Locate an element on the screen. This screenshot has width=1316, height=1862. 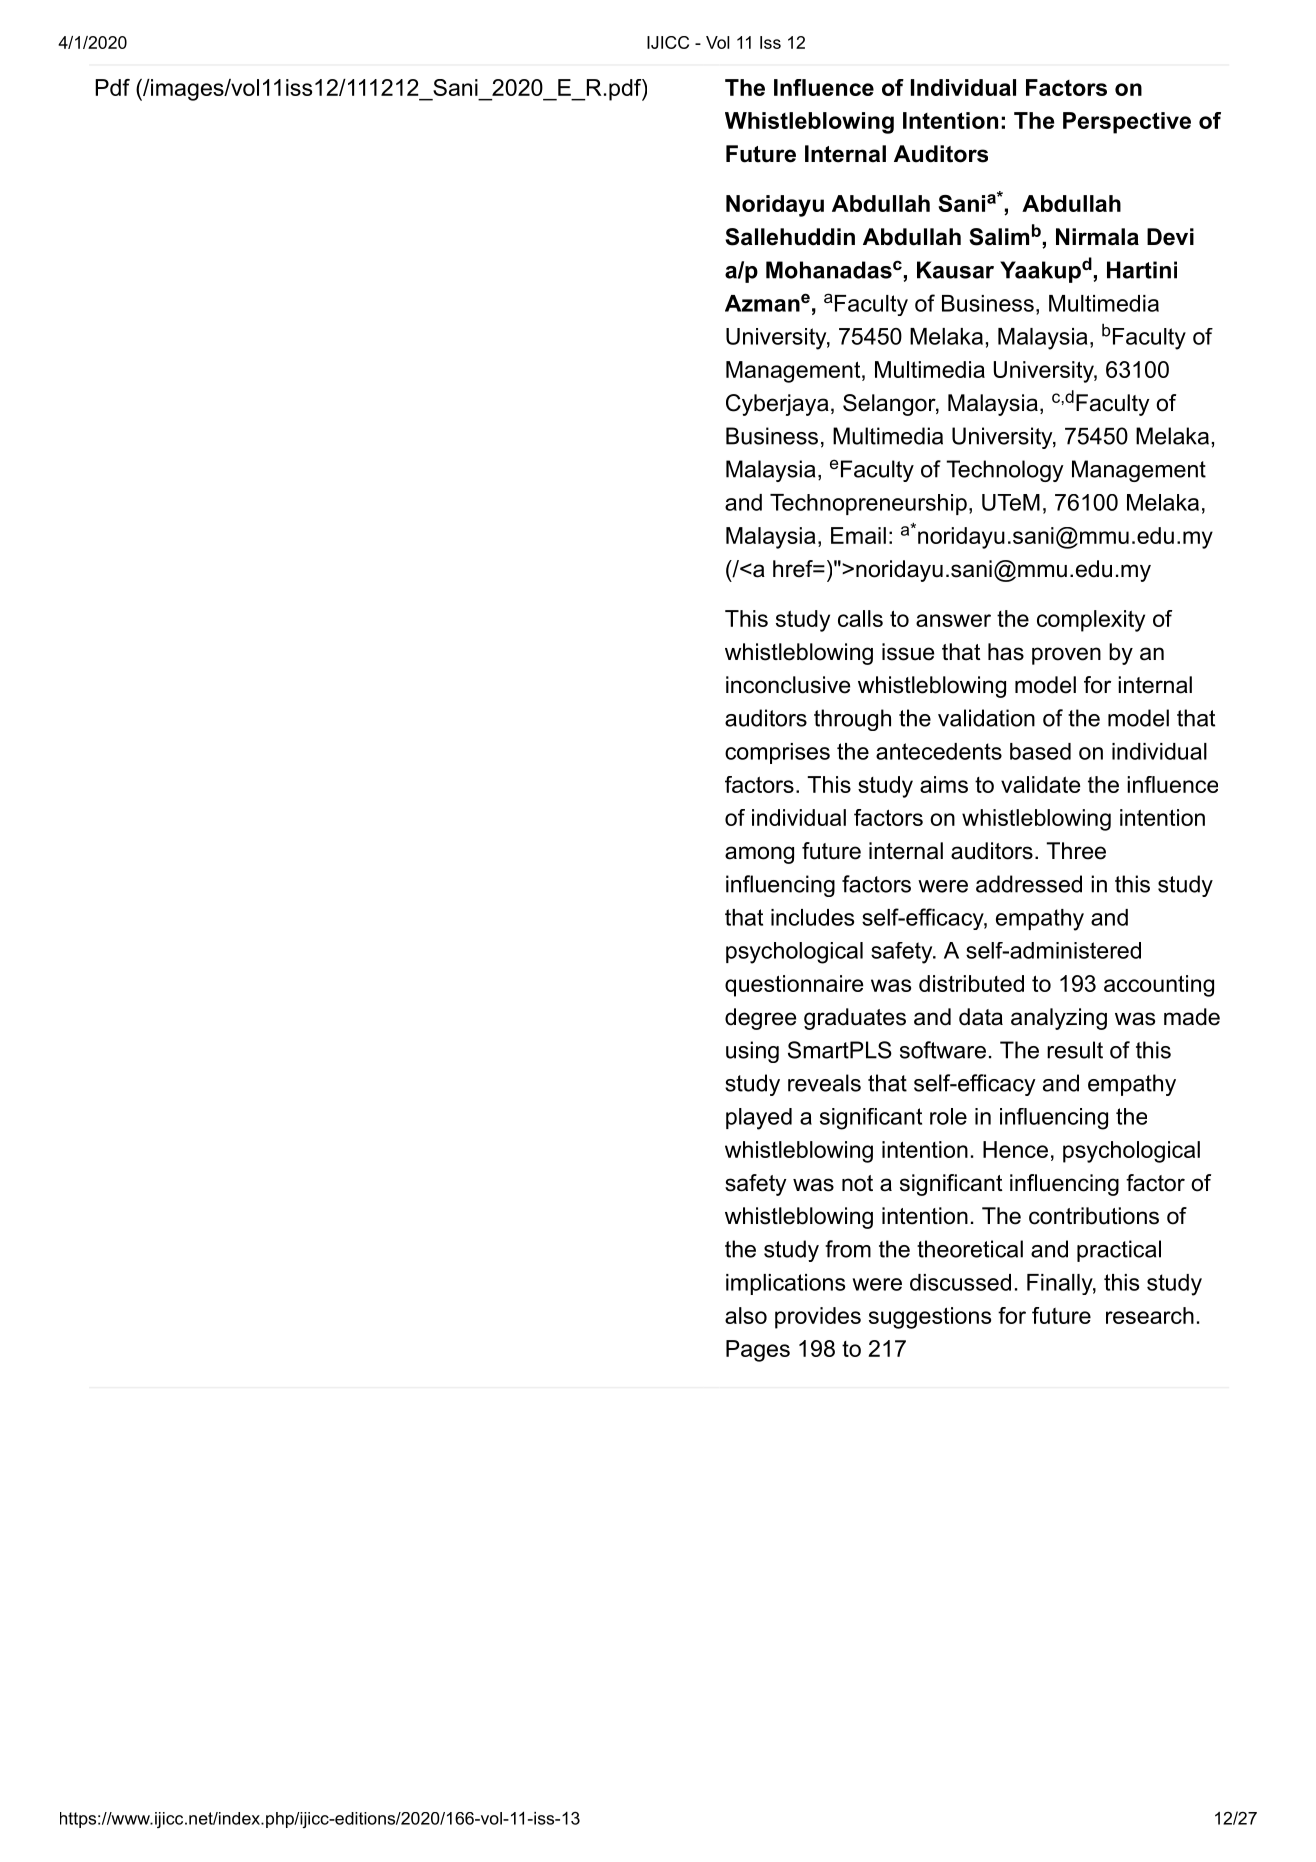
provides is located at coordinates (818, 1318).
